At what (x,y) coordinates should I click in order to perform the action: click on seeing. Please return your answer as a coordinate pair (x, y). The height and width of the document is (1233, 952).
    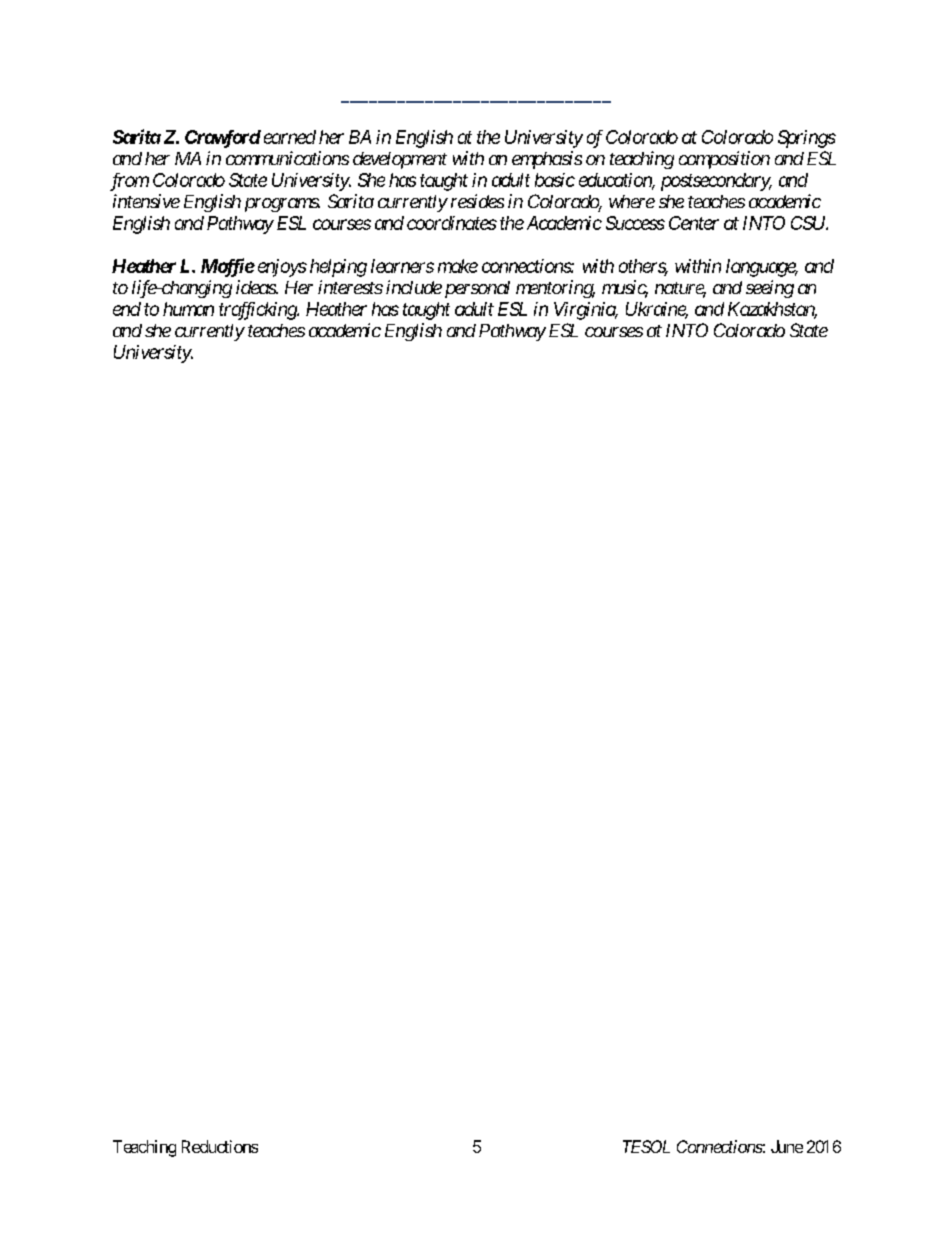
    Looking at the image, I should click on (770, 289).
